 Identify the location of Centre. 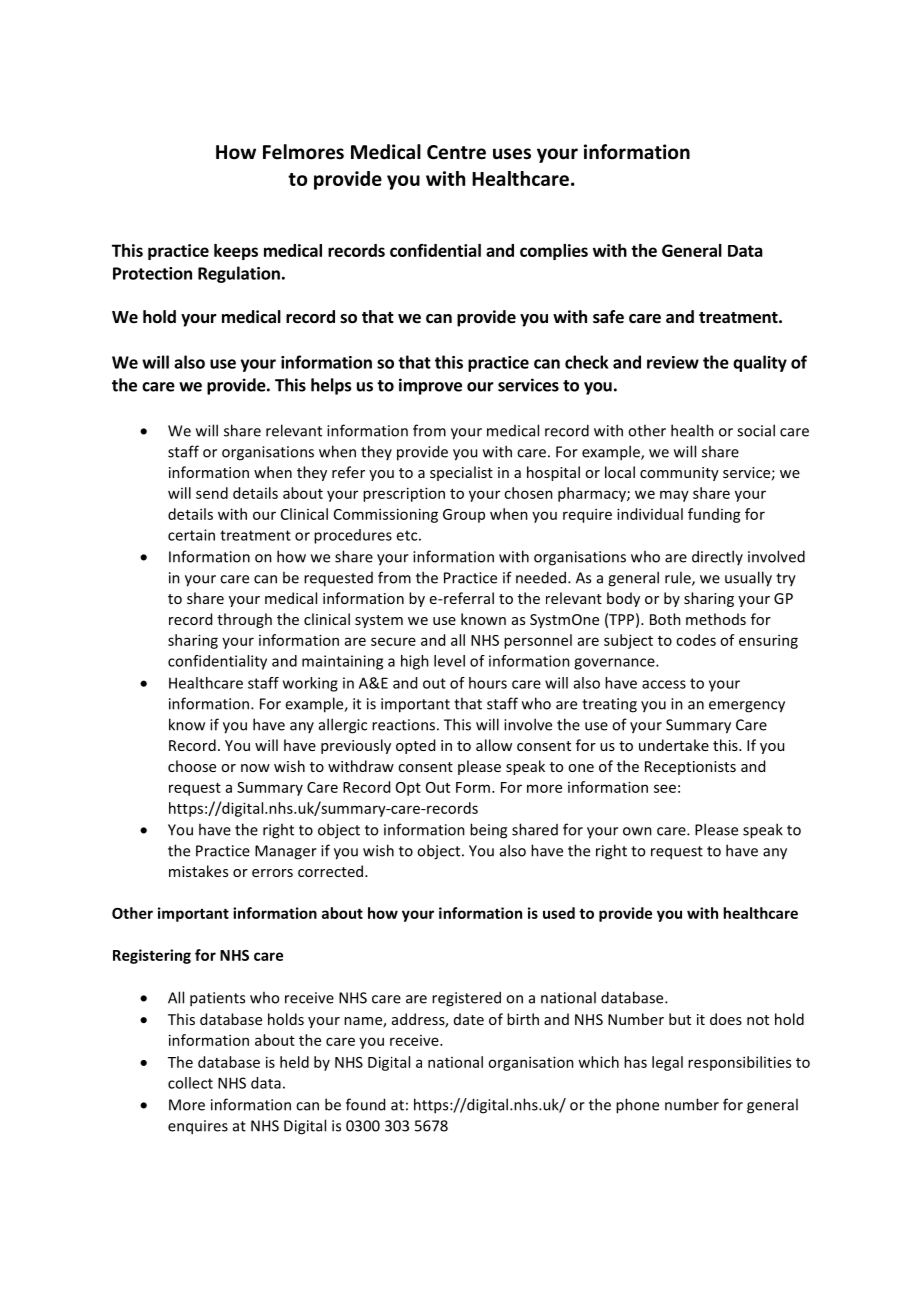
(456, 152).
